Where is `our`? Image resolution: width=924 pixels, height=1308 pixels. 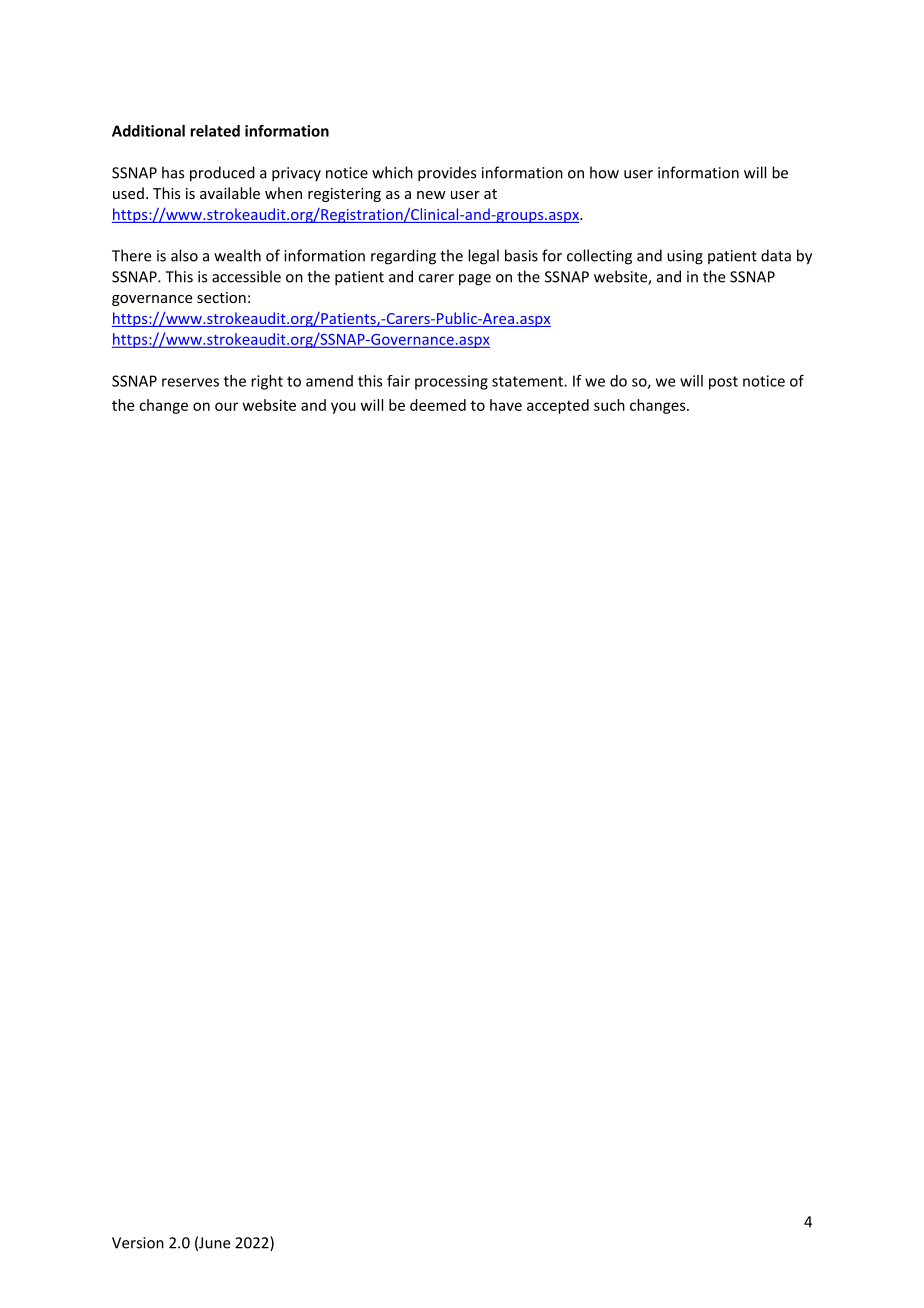 our is located at coordinates (226, 406).
